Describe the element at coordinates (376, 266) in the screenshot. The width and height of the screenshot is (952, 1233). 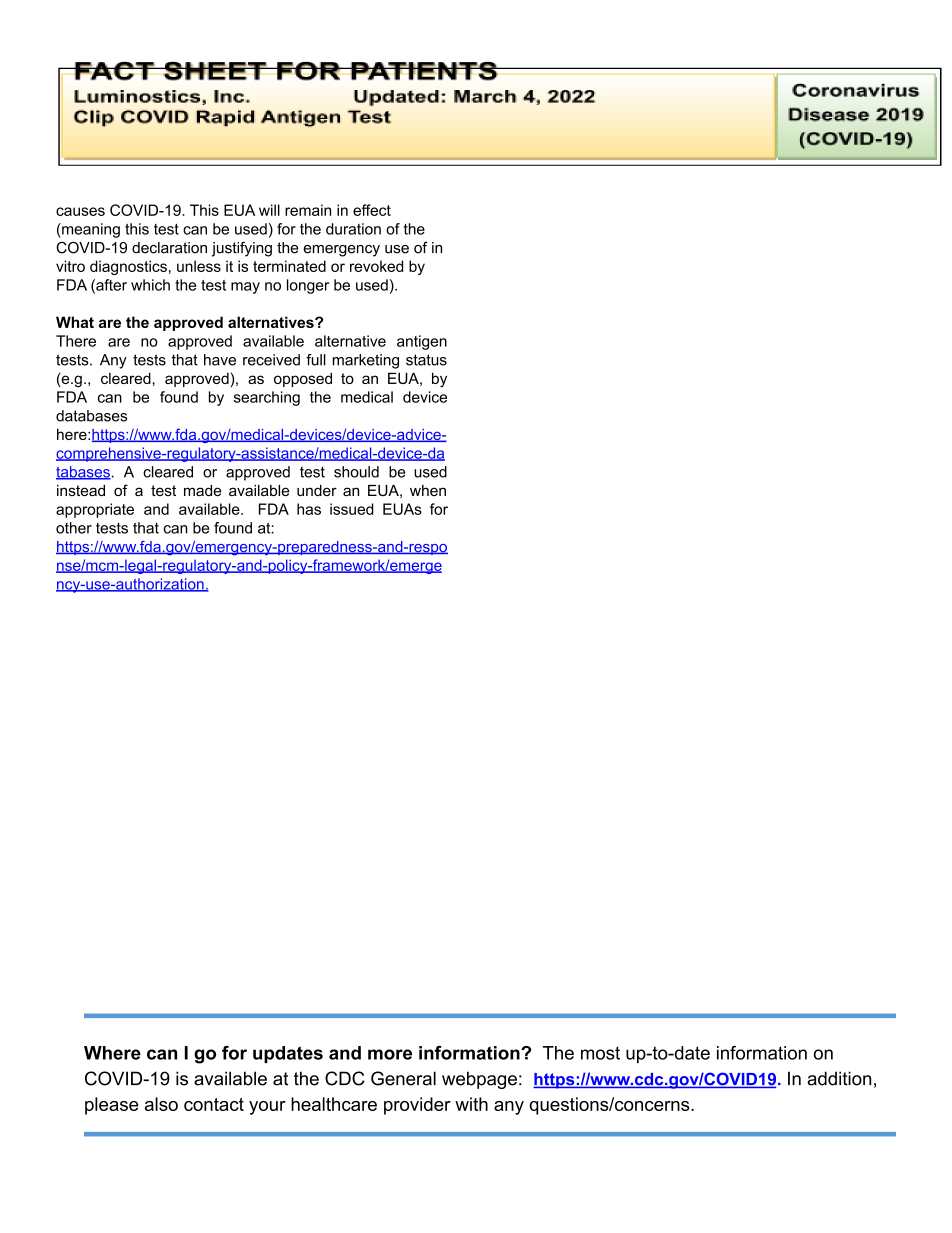
I see `revoked` at that location.
